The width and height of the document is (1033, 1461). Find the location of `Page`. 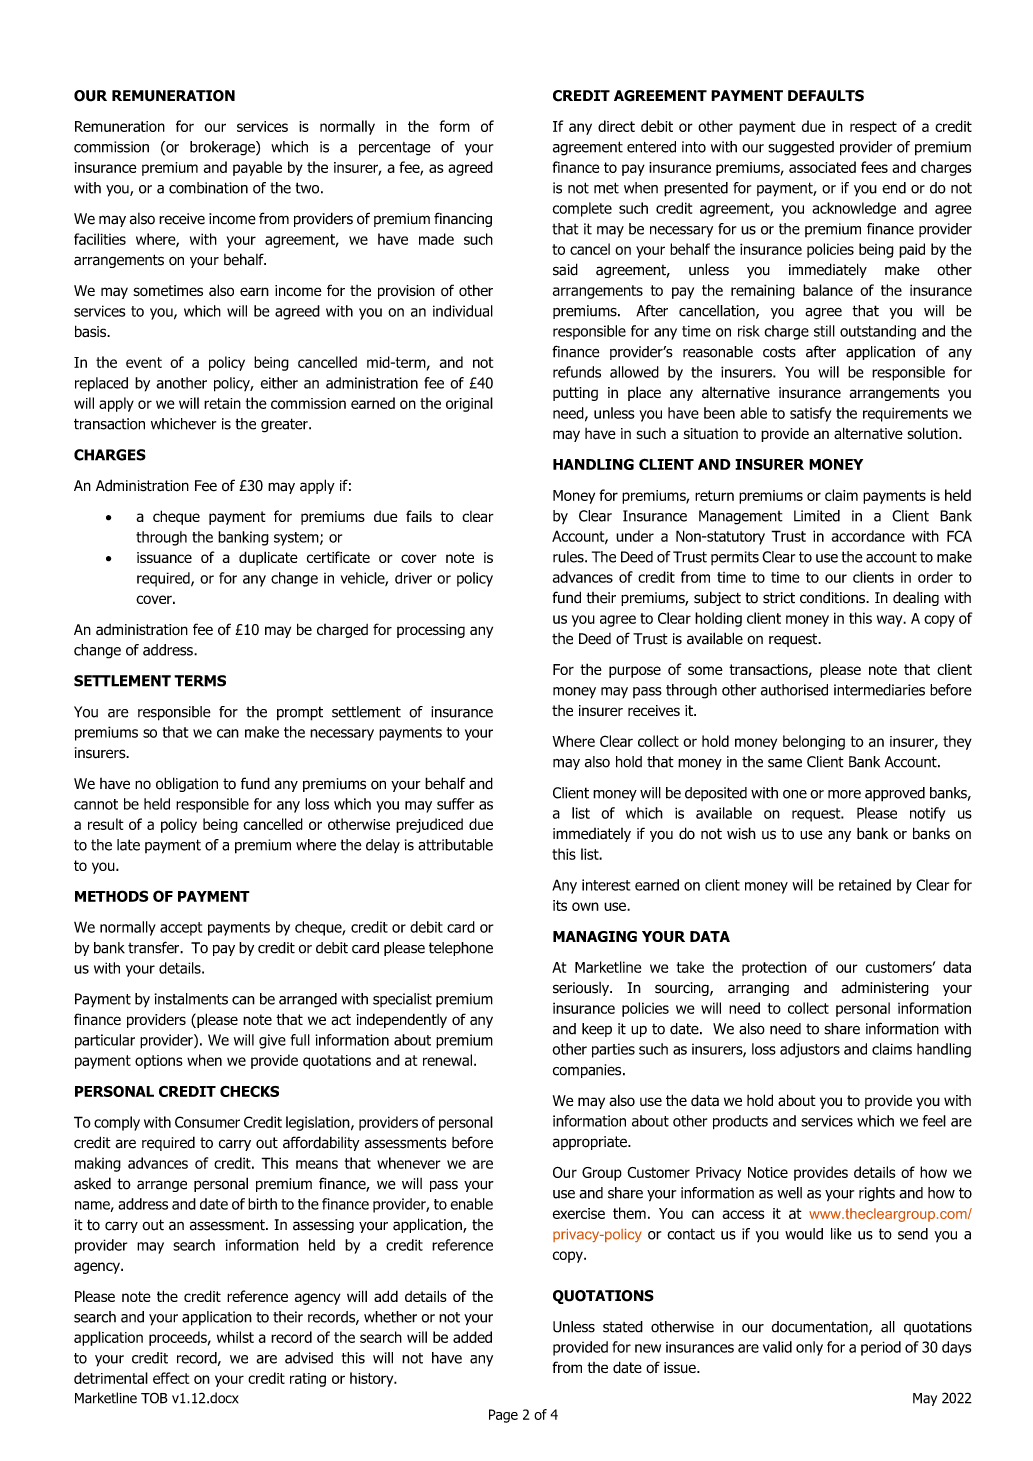

Page is located at coordinates (503, 1416).
